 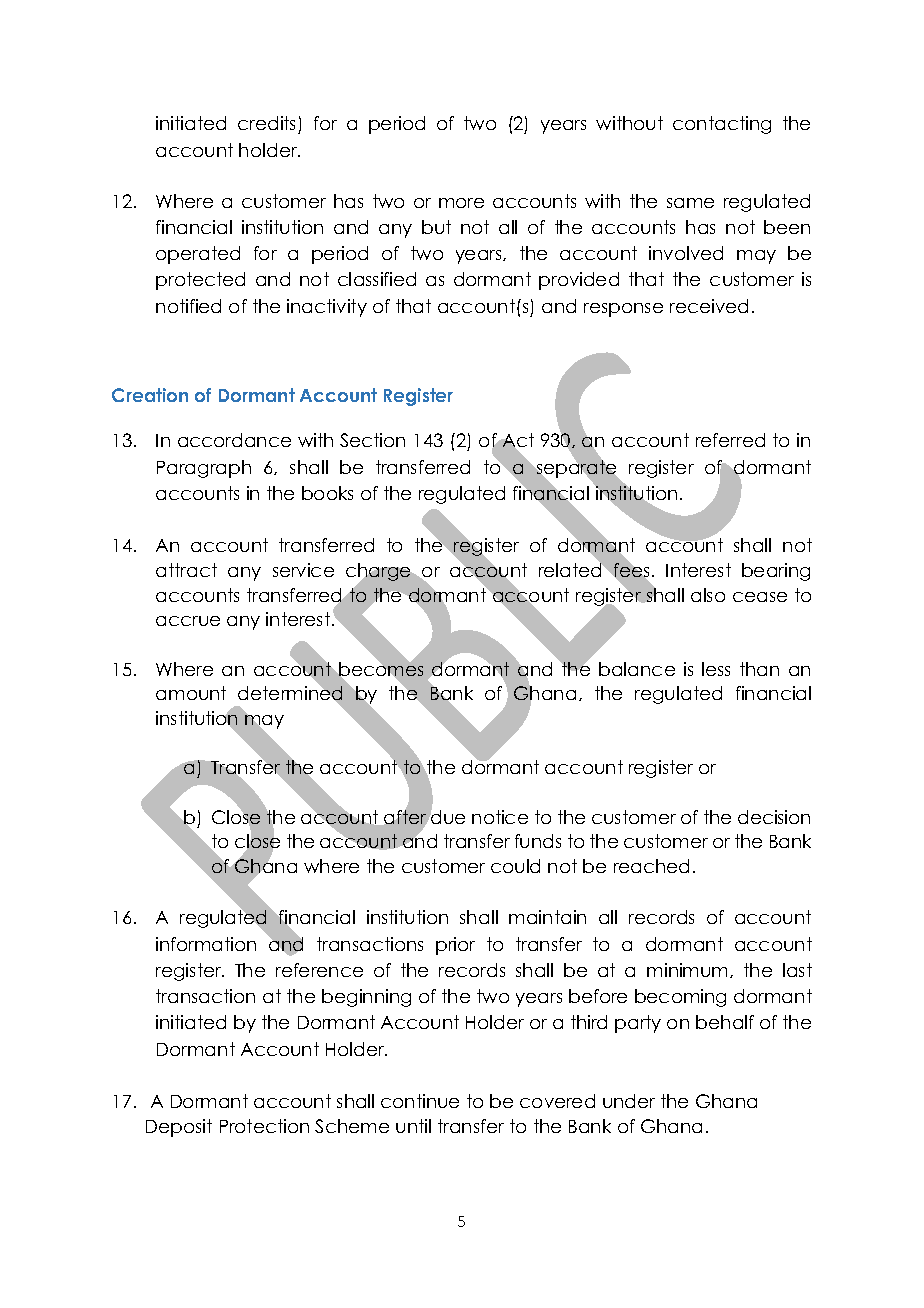 I want to click on credits, so click(x=268, y=125).
